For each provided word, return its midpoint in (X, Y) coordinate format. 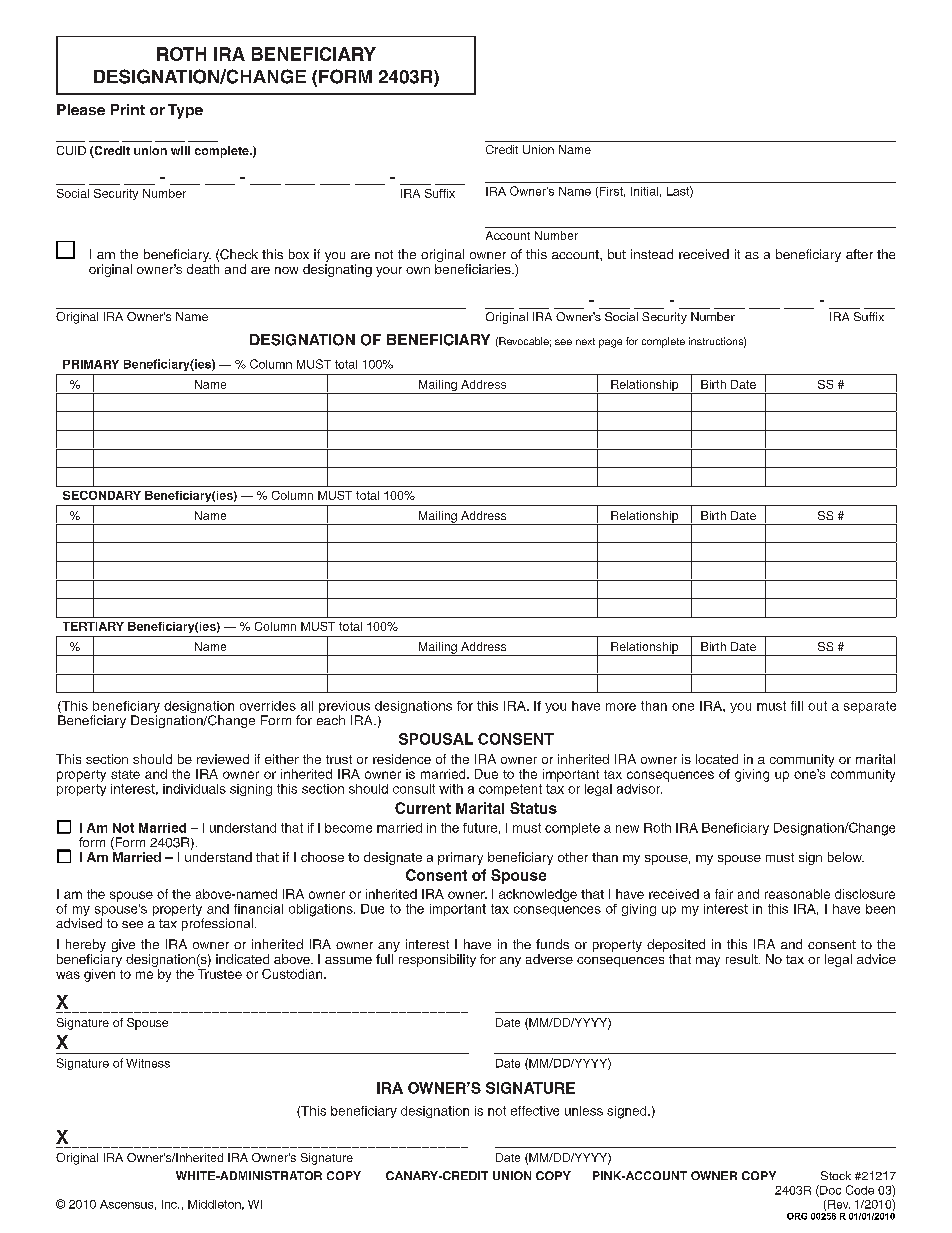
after (859, 254)
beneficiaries (474, 269)
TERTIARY (93, 626)
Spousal (436, 739)
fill (797, 706)
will (180, 150)
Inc (170, 1204)
